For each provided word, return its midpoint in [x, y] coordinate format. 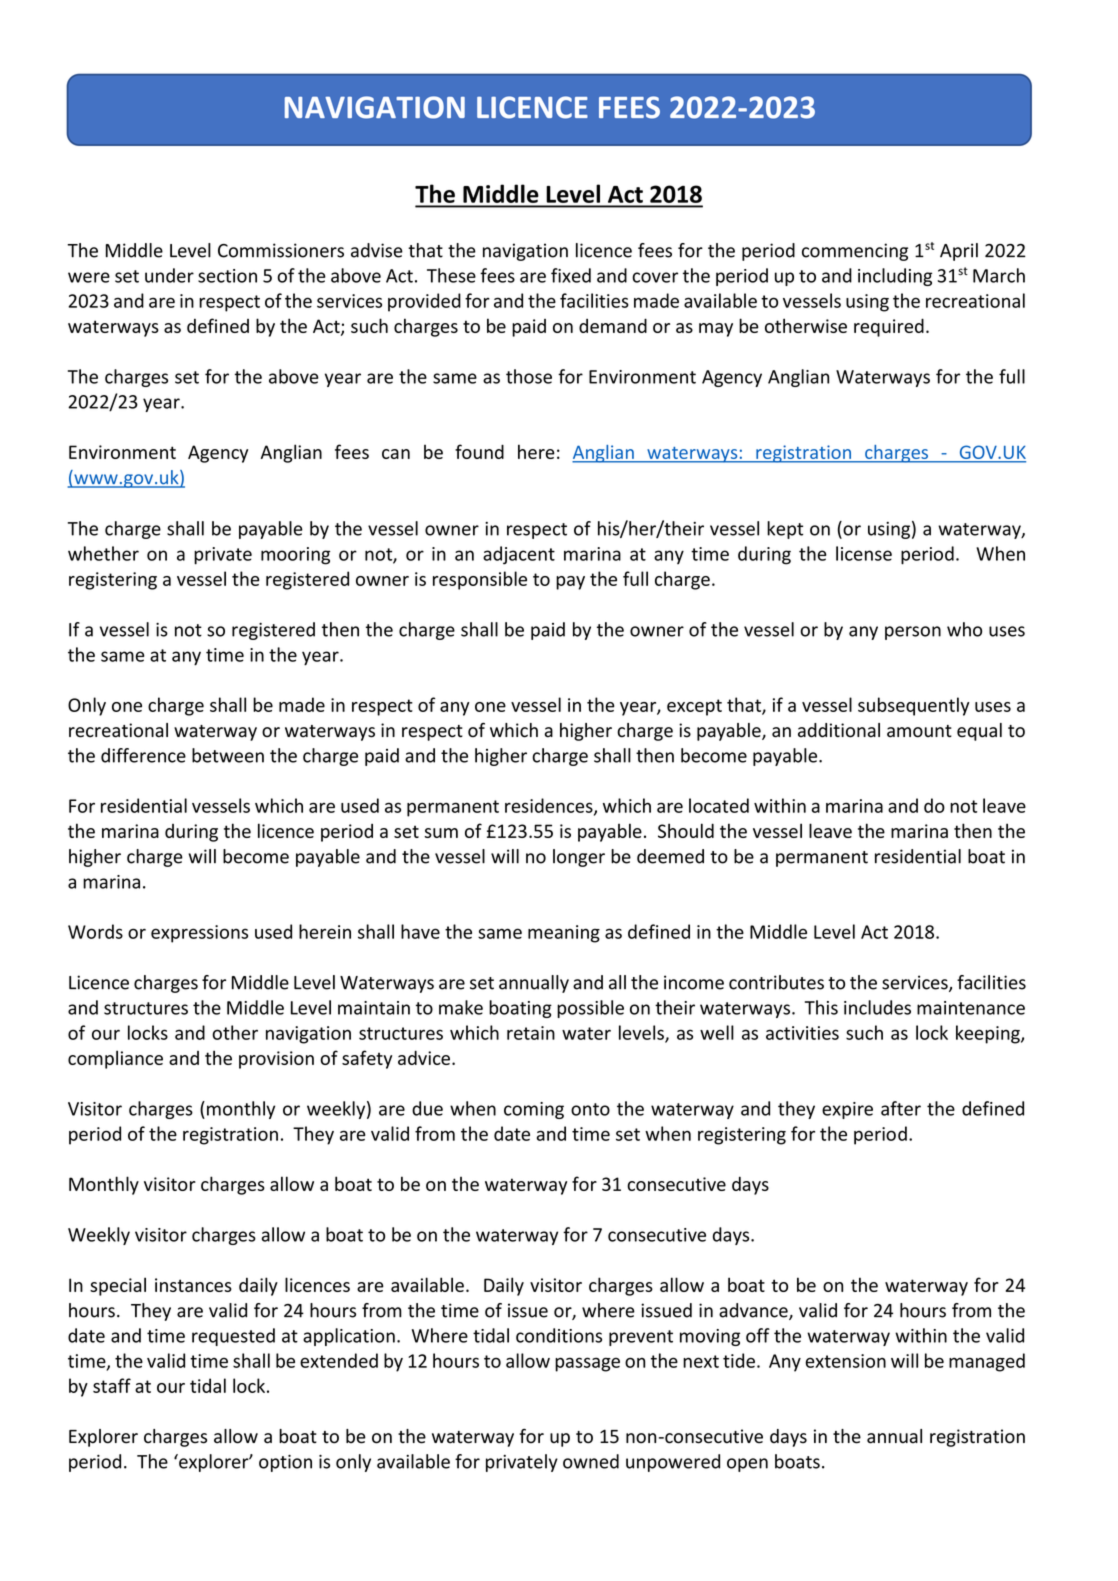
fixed [571, 275]
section [227, 276]
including [895, 277]
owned [591, 1461]
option [285, 1463]
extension [845, 1361]
